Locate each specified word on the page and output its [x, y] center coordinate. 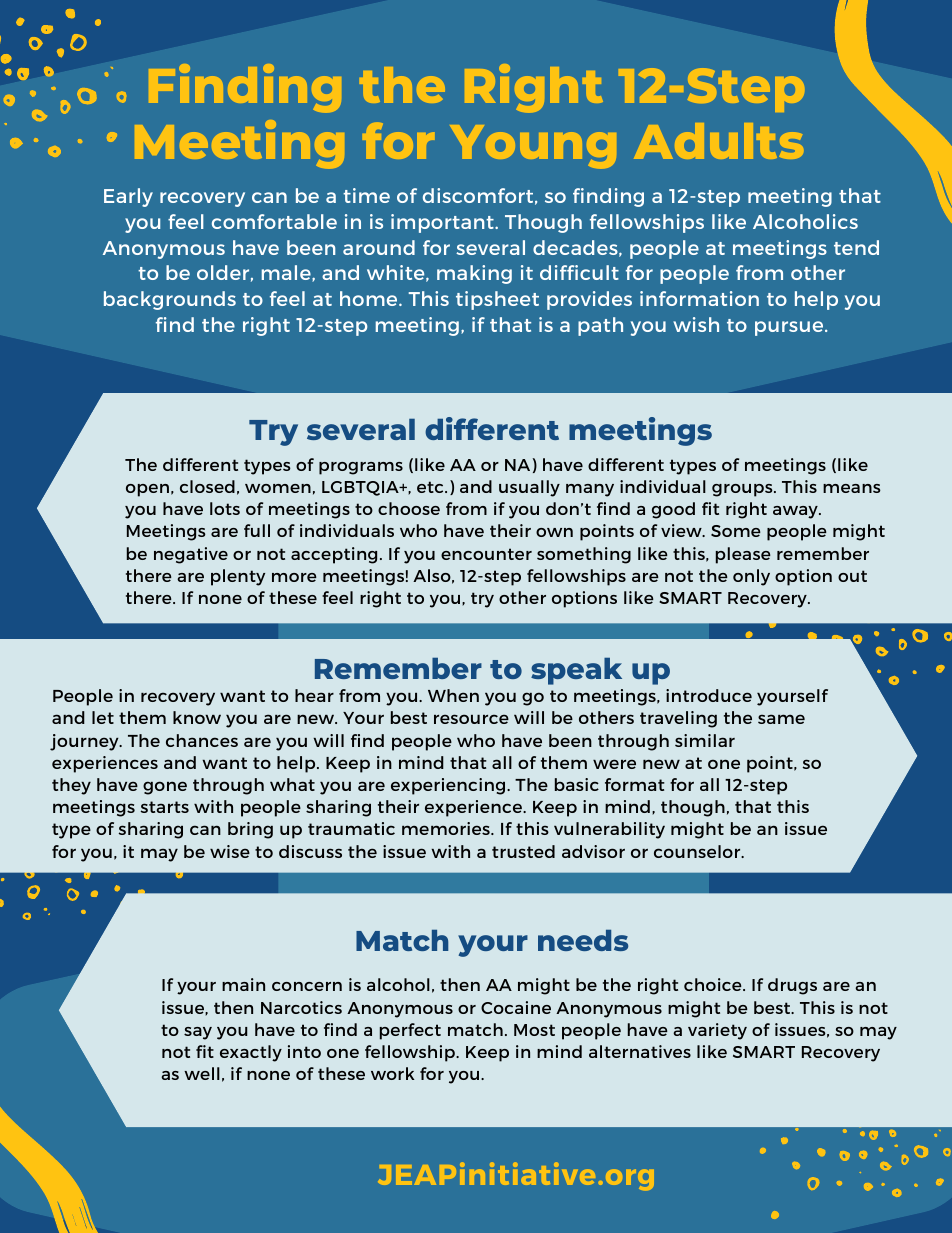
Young [533, 147]
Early [128, 197]
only [751, 577]
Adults [718, 141]
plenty [238, 577]
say [198, 1033]
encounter [486, 554]
